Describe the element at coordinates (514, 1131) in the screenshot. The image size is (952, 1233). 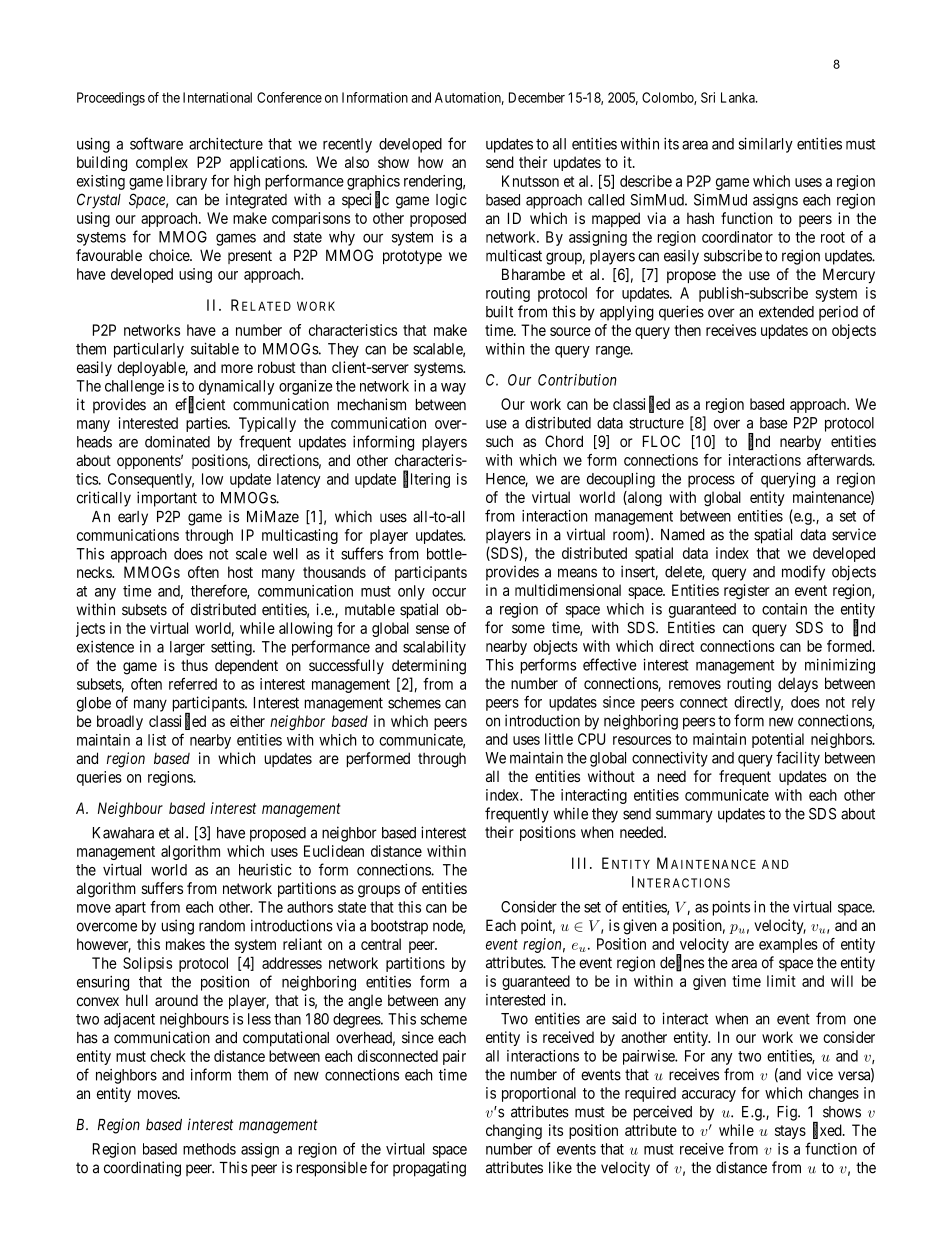
I see `changing` at that location.
